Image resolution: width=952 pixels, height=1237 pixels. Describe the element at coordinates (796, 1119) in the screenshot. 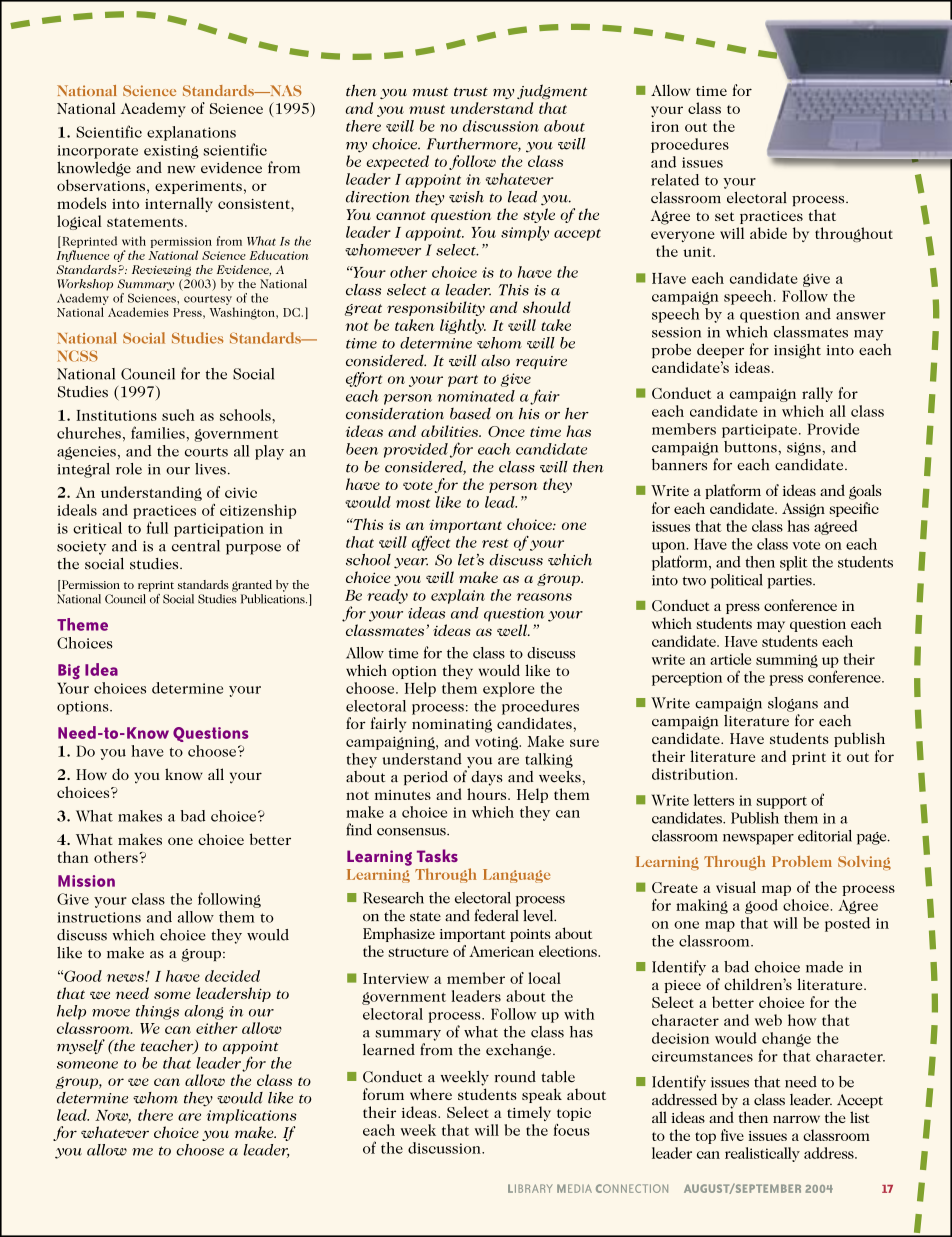

I see `narrow` at that location.
